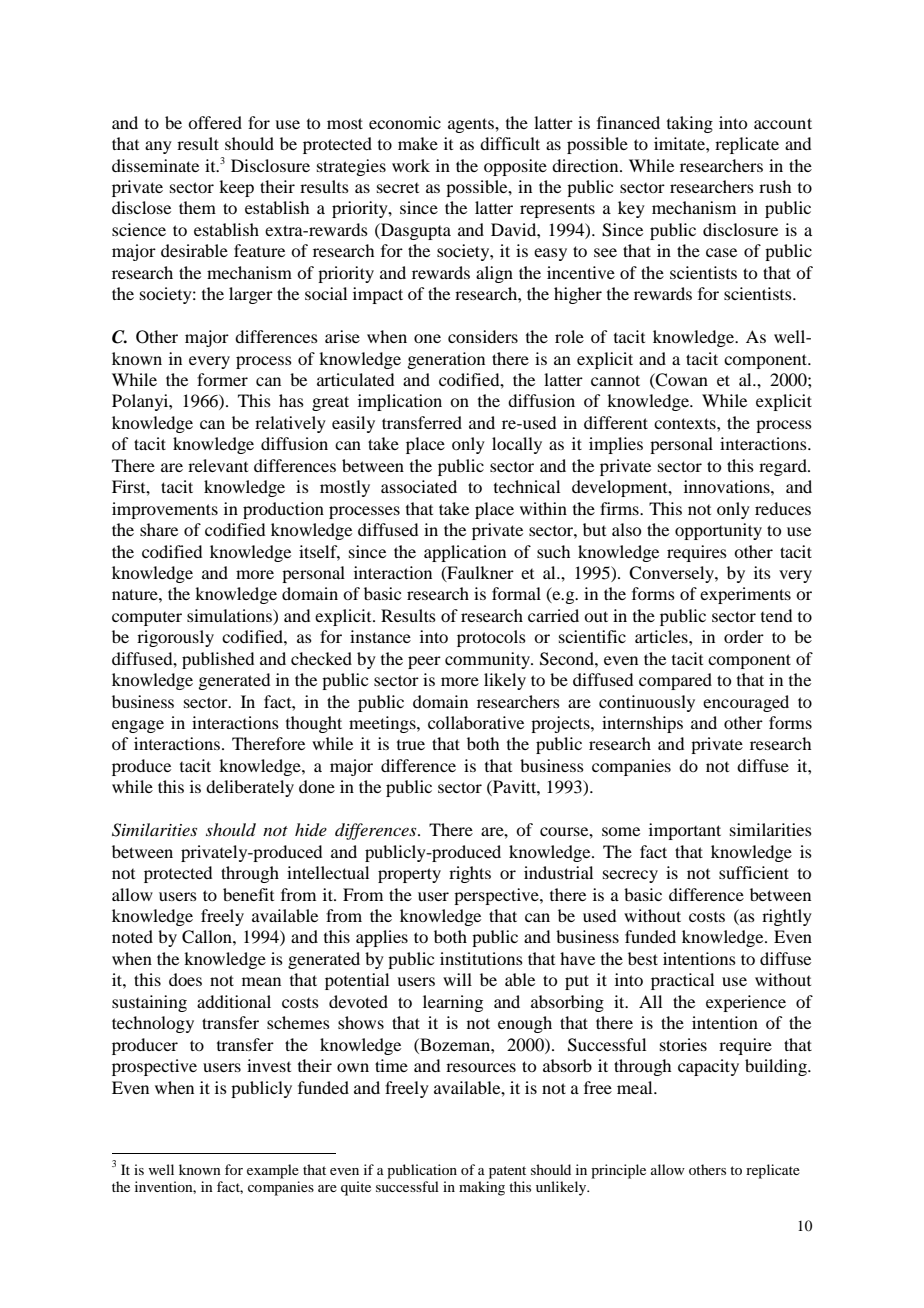 This screenshot has width=924, height=1308. I want to click on opportunity, so click(718, 531).
